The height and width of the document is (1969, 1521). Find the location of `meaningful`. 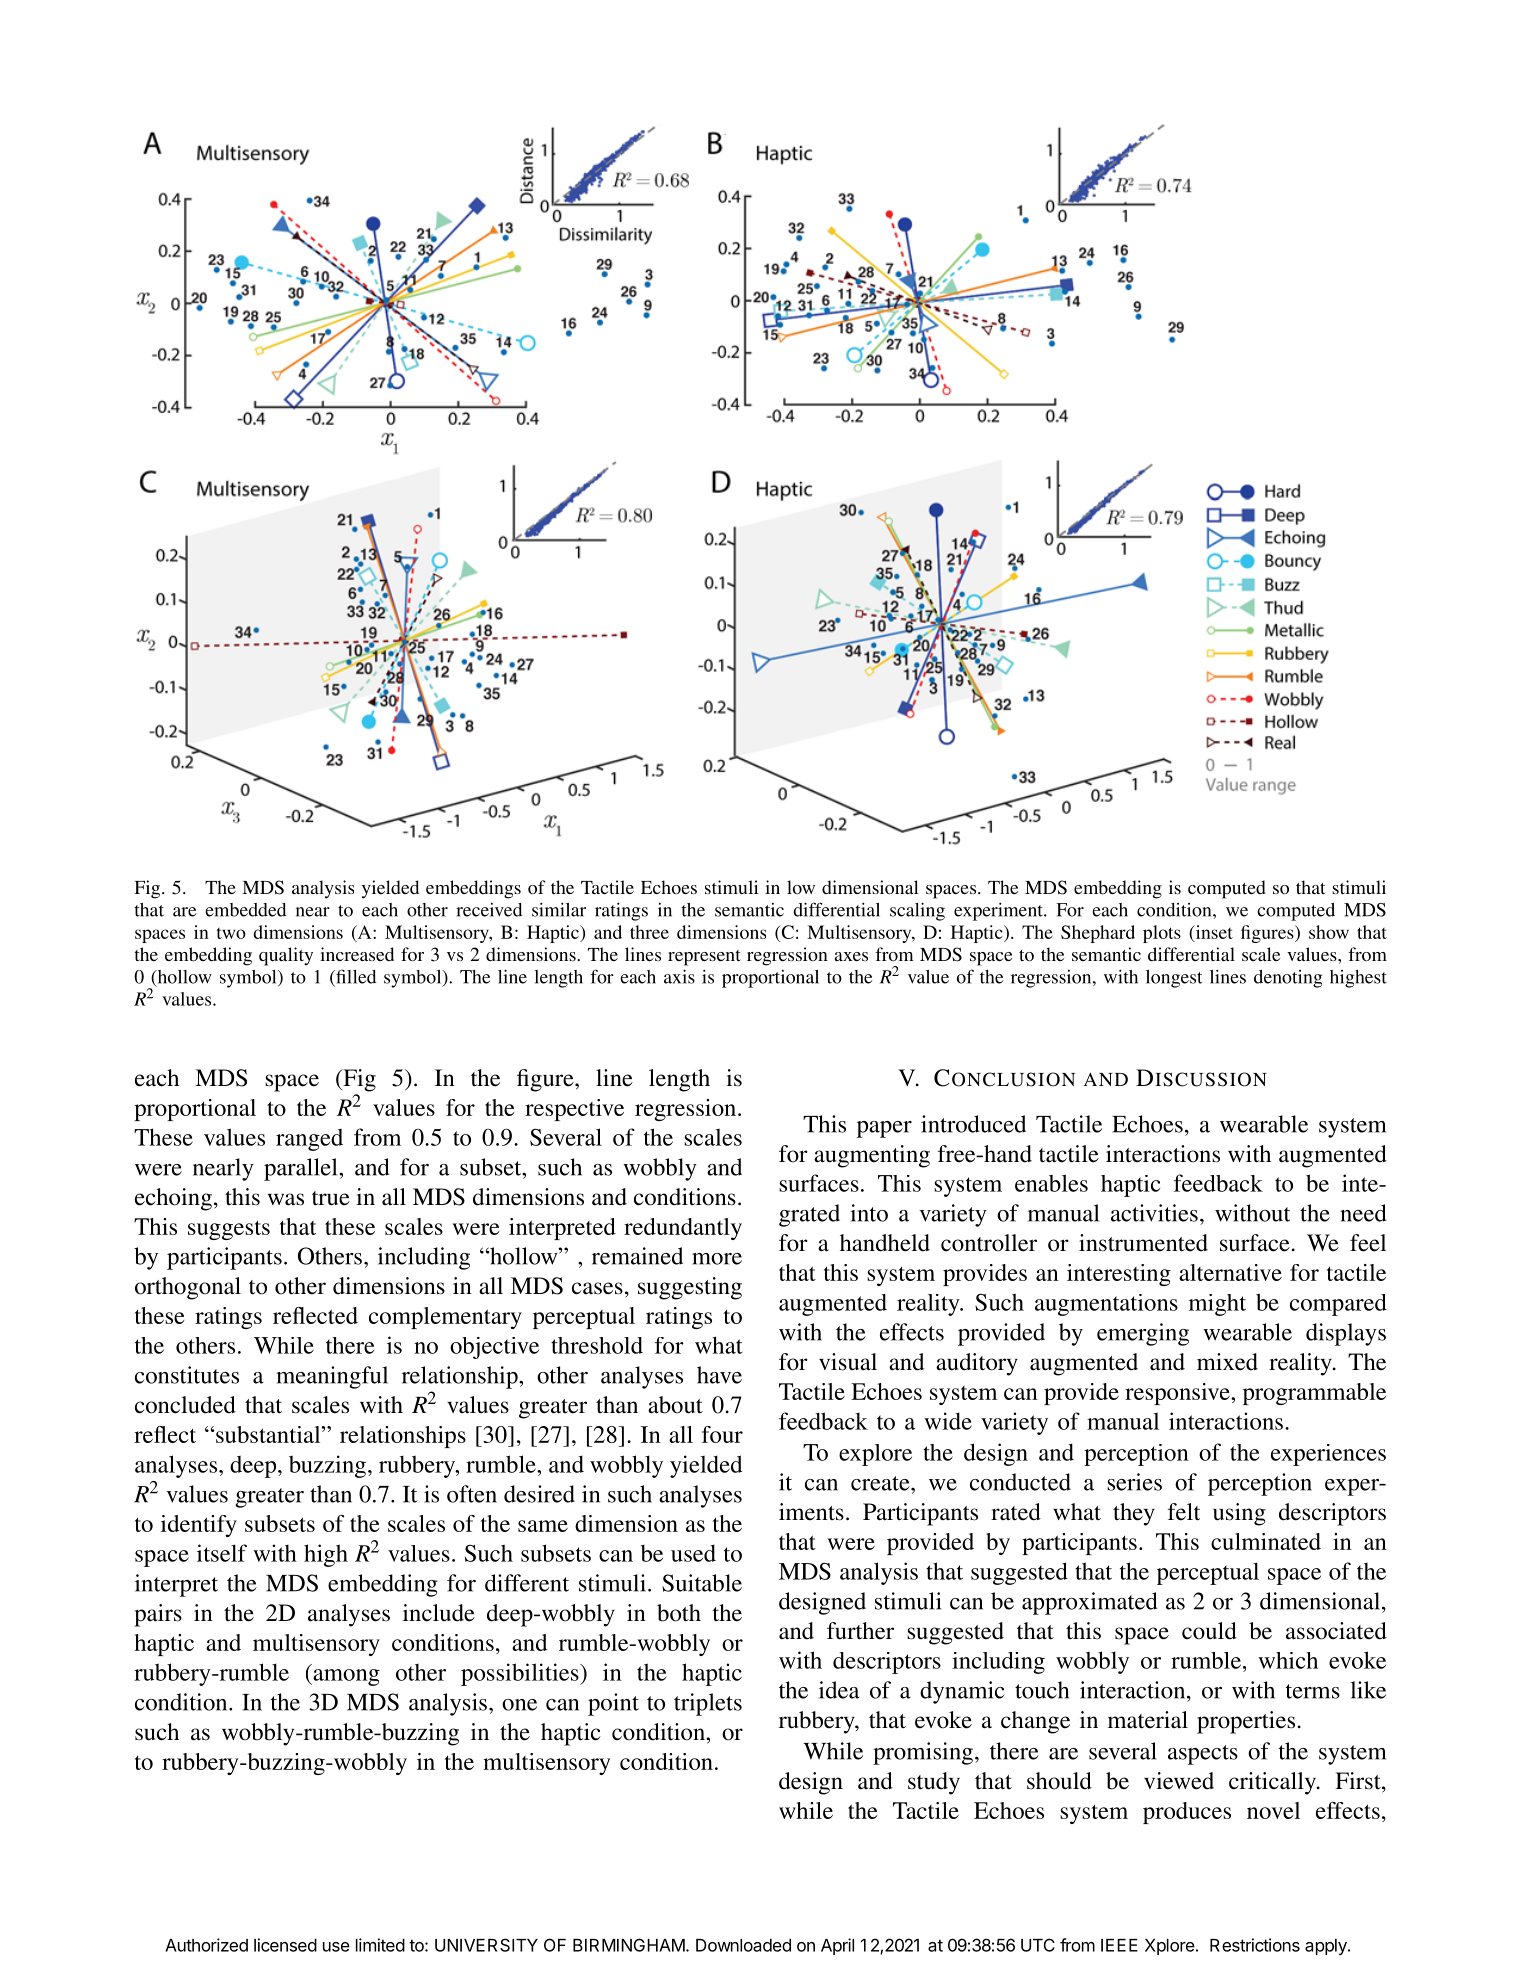

meaningful is located at coordinates (332, 1377).
